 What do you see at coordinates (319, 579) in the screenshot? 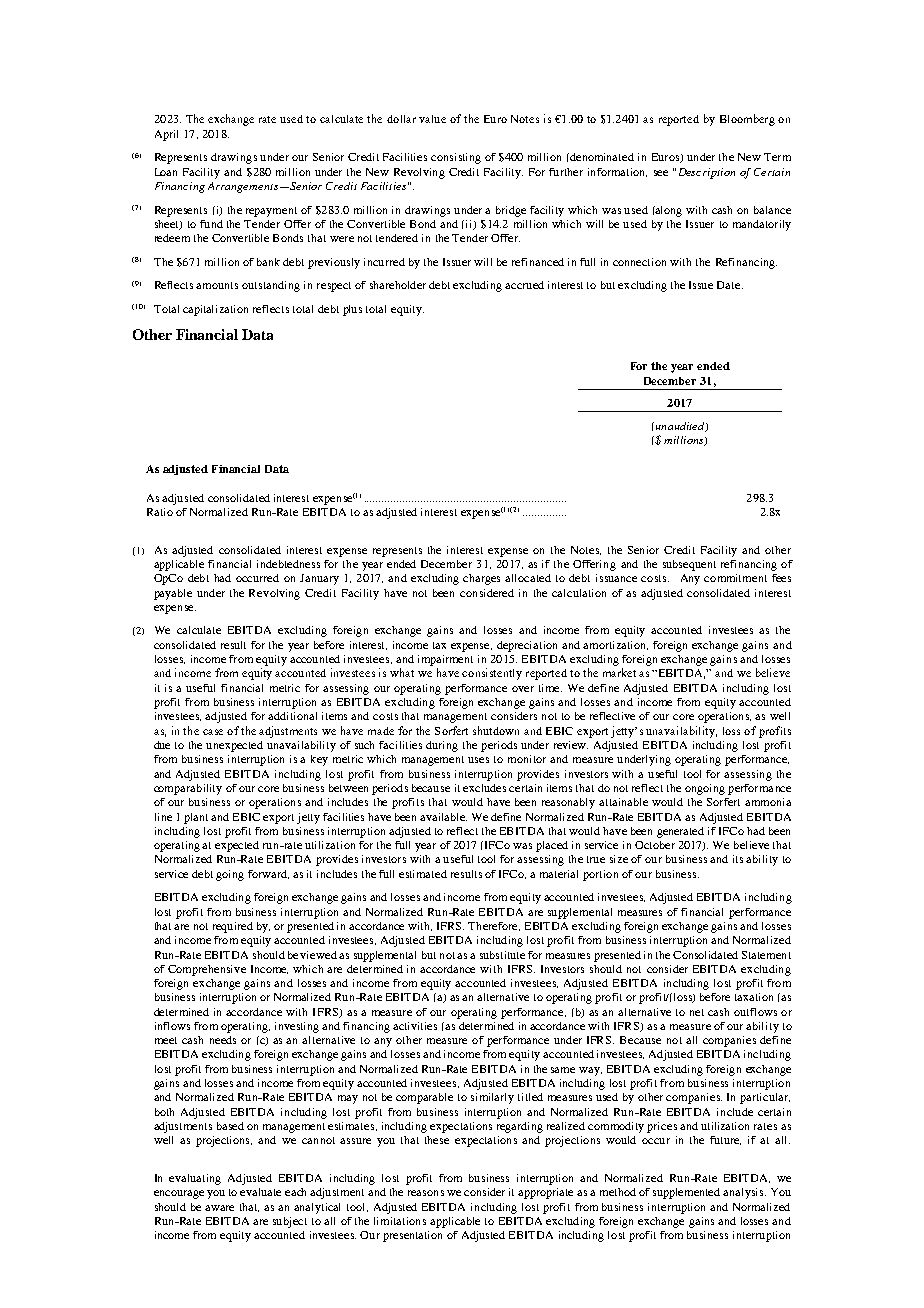
I see `January` at bounding box center [319, 579].
